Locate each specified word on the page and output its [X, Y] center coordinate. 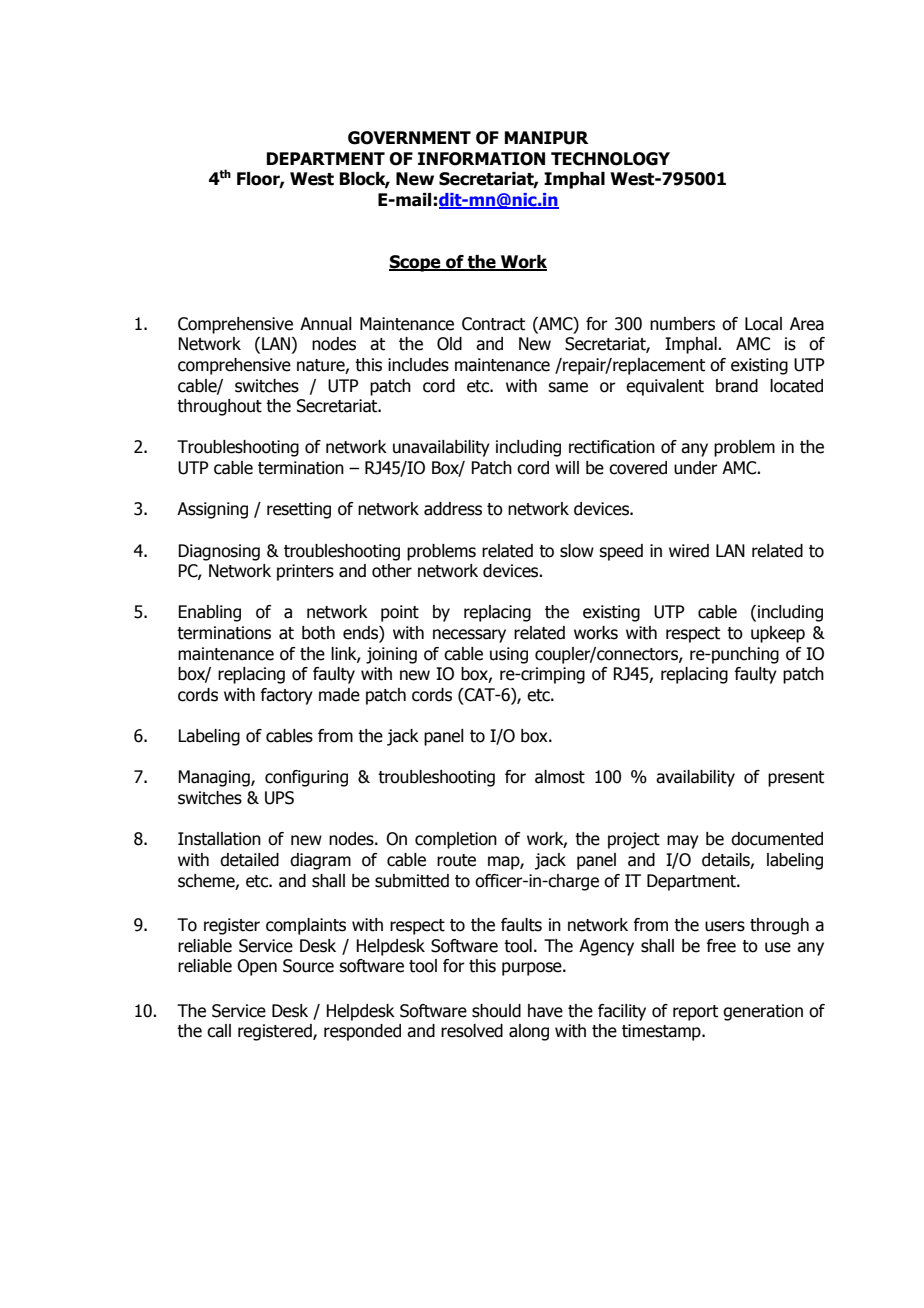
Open [257, 967]
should [496, 1011]
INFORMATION [481, 159]
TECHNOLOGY [610, 159]
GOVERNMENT [409, 138]
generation [763, 1012]
